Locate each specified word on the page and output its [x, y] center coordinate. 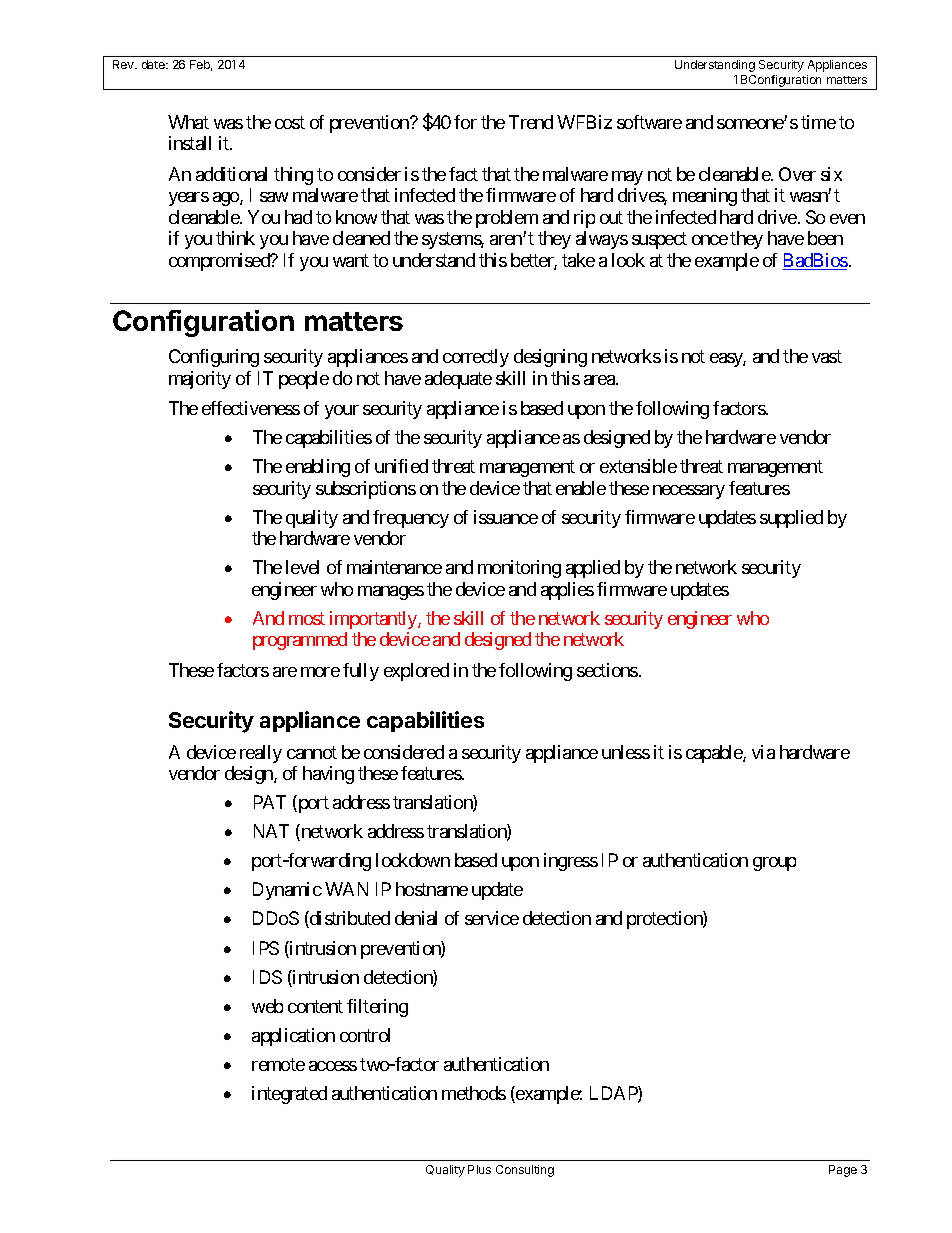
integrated [289, 1095]
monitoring [519, 569]
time [818, 122]
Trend [531, 122]
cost [290, 122]
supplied [791, 519]
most [307, 618]
